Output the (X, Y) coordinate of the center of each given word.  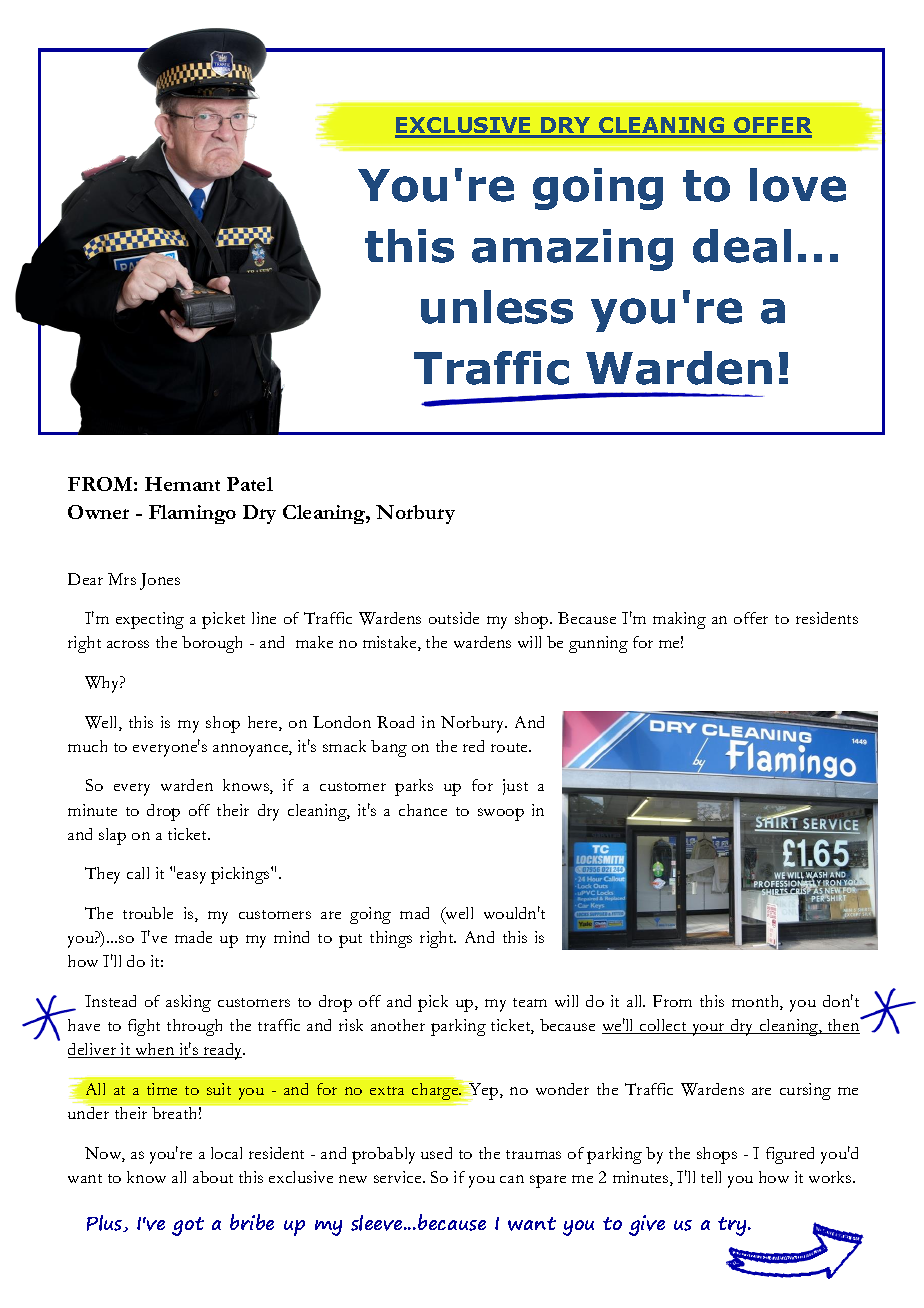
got (188, 1226)
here (264, 723)
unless (497, 307)
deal (742, 246)
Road (395, 722)
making (679, 620)
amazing (572, 250)
